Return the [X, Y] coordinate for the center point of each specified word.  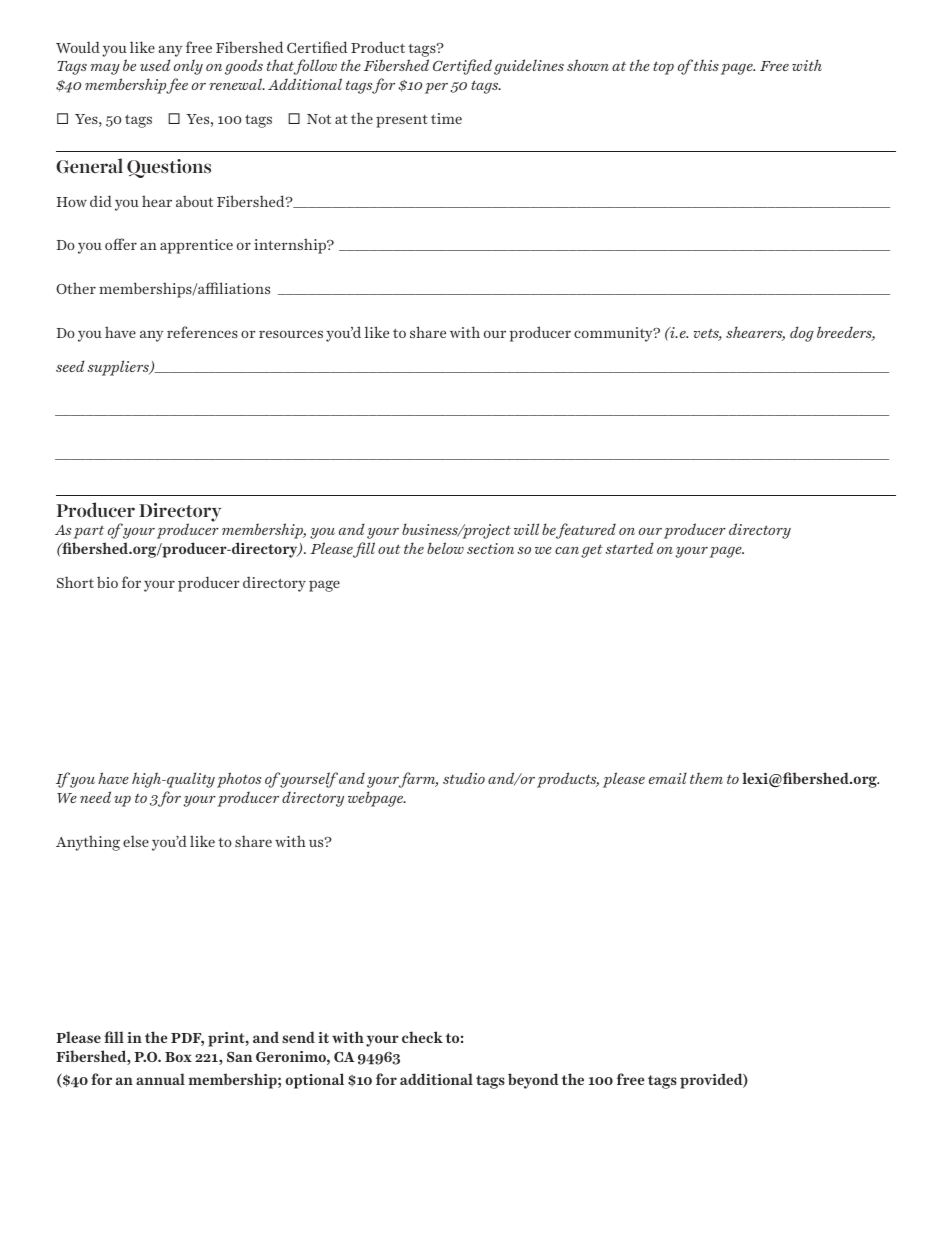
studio [464, 778]
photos [239, 780]
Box [178, 1057]
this [706, 65]
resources [291, 334]
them [706, 778]
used [155, 65]
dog [802, 334]
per [436, 88]
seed [70, 366]
